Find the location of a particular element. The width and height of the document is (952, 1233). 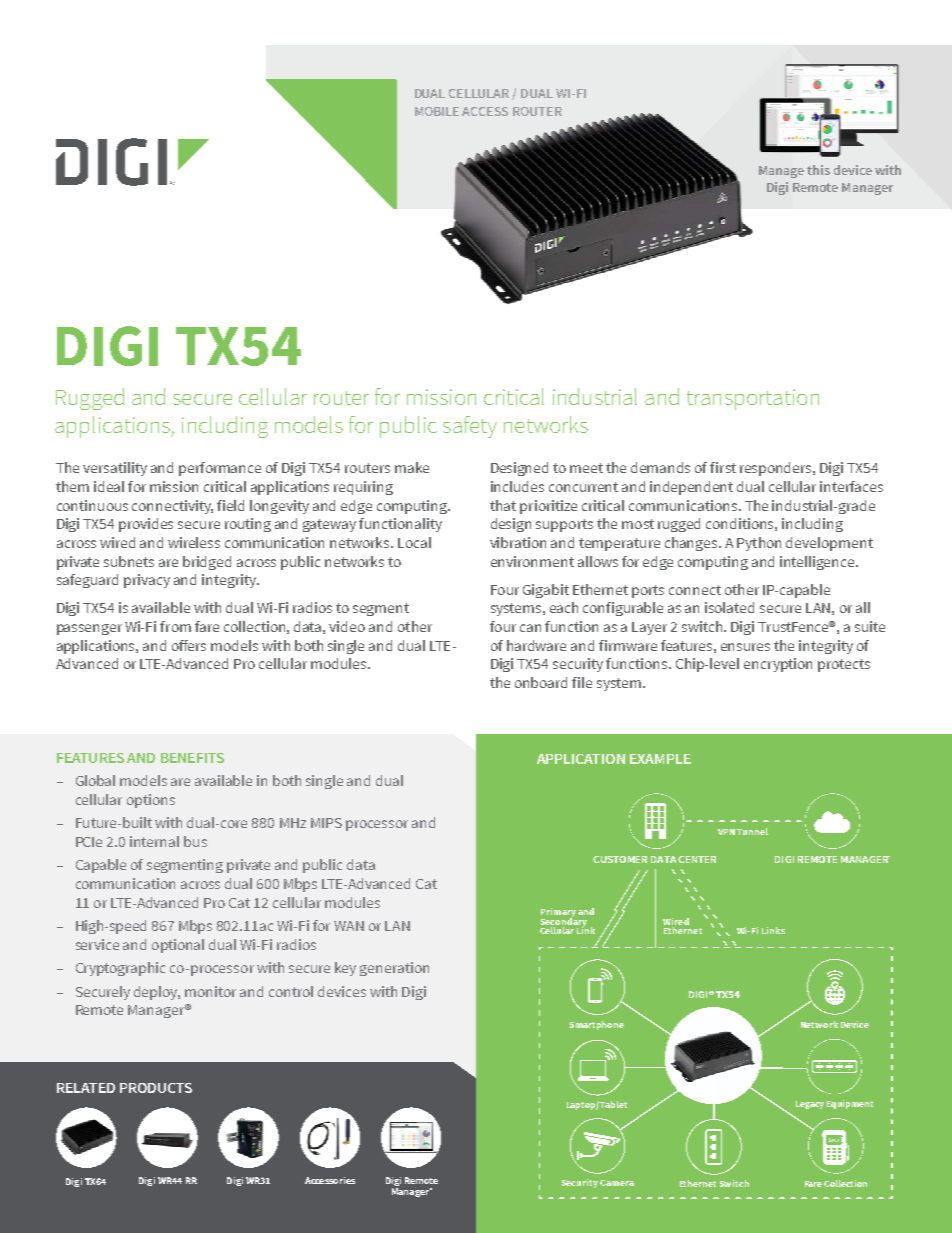

PRODUCTS is located at coordinates (156, 1088).
